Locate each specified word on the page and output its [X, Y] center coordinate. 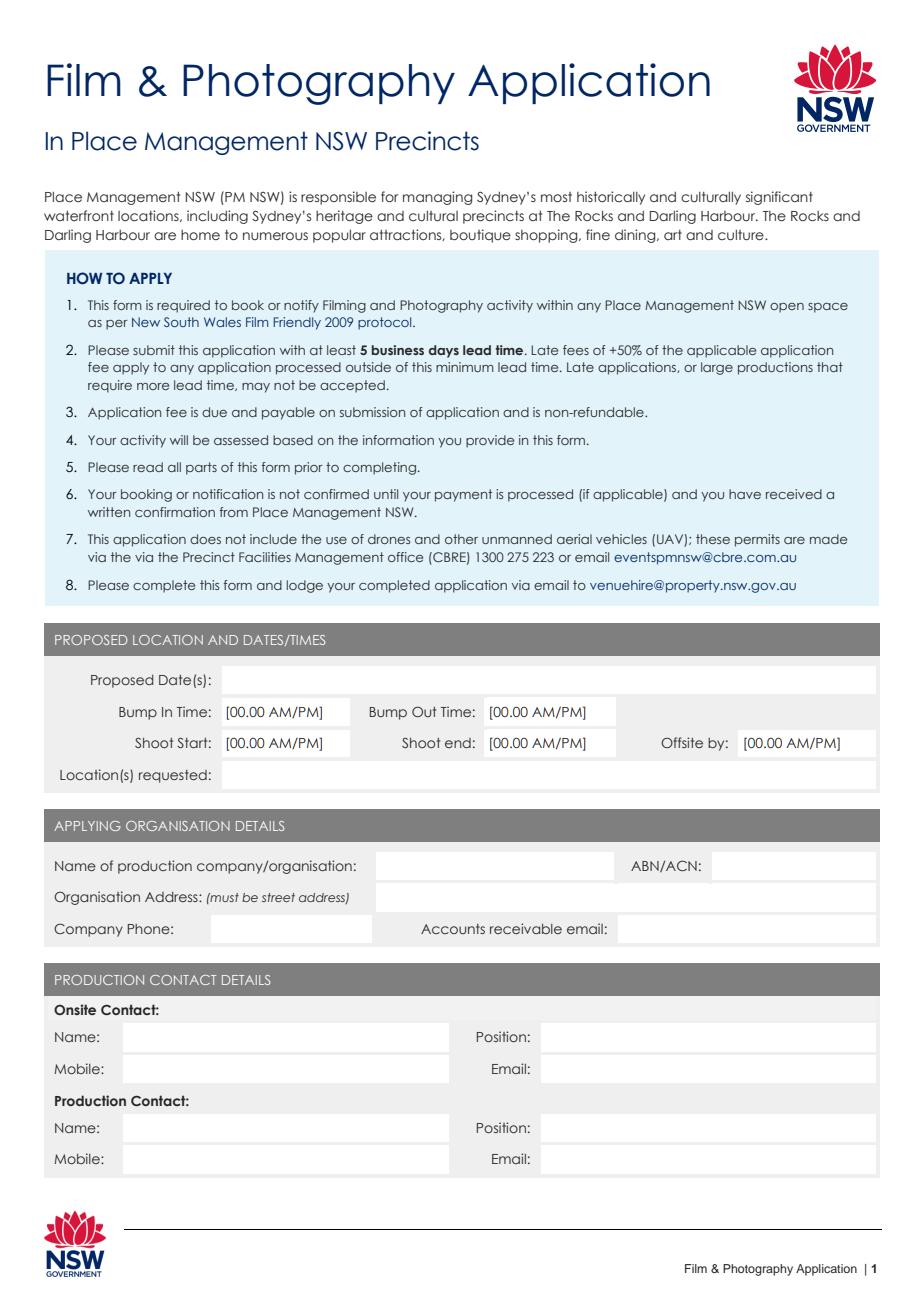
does [205, 539]
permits [757, 540]
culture [742, 235]
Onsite [75, 1009]
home [200, 235]
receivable [526, 928]
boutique [480, 236]
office [405, 557]
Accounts [453, 929]
